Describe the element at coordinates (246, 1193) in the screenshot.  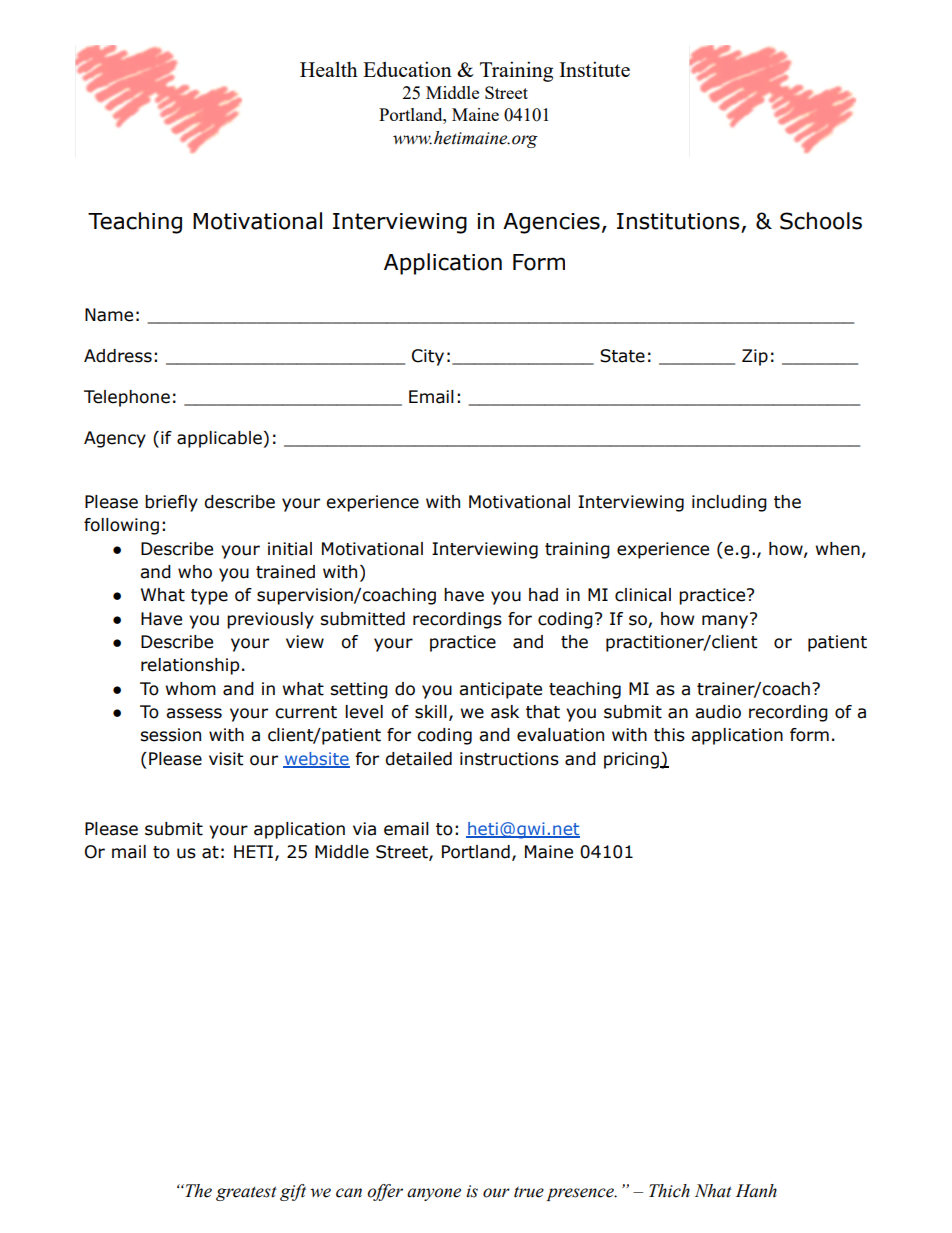
I see `greatest` at that location.
